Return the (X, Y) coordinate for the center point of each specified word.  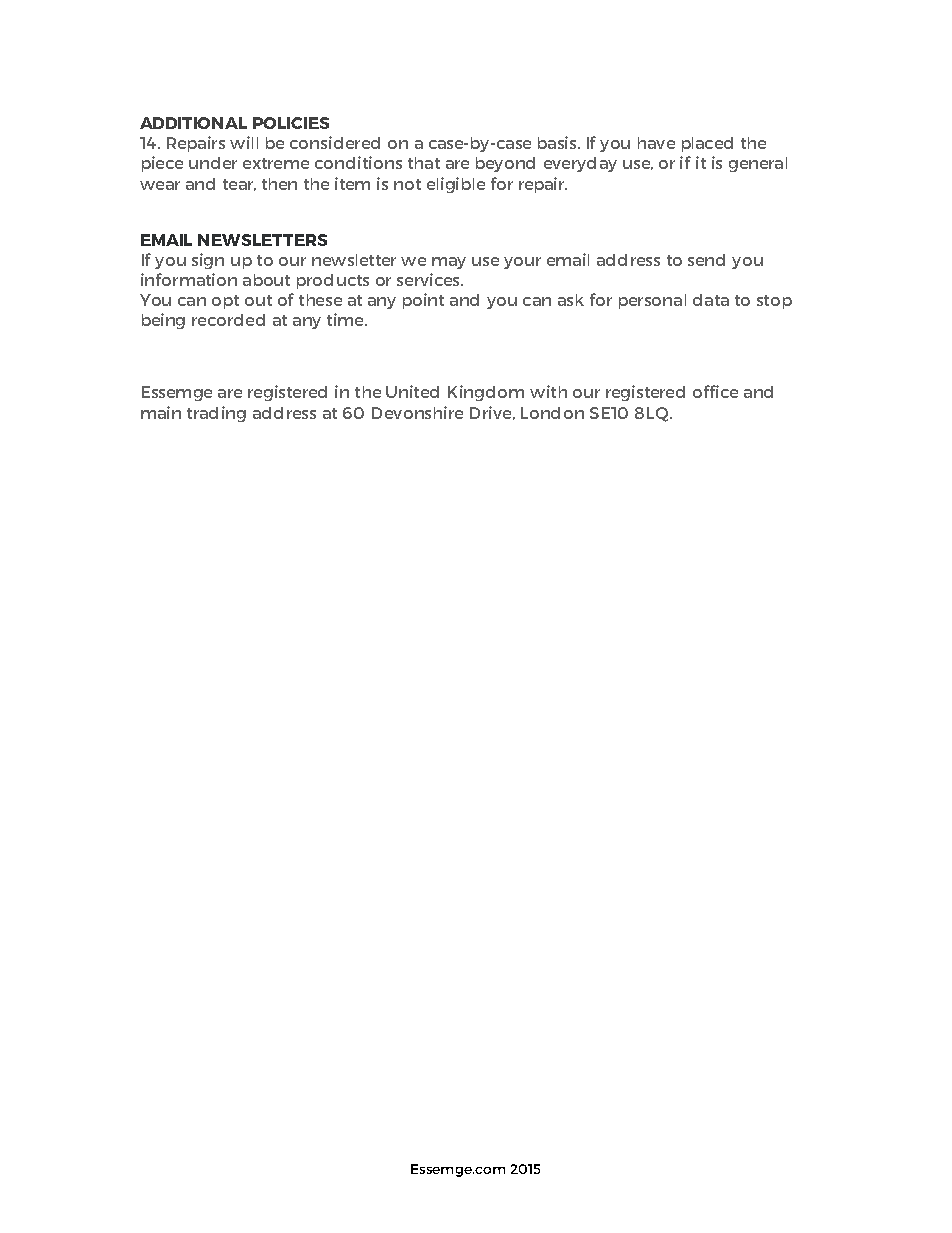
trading (216, 414)
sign (208, 261)
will (244, 142)
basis (558, 142)
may (449, 263)
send (706, 260)
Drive (492, 413)
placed (707, 144)
